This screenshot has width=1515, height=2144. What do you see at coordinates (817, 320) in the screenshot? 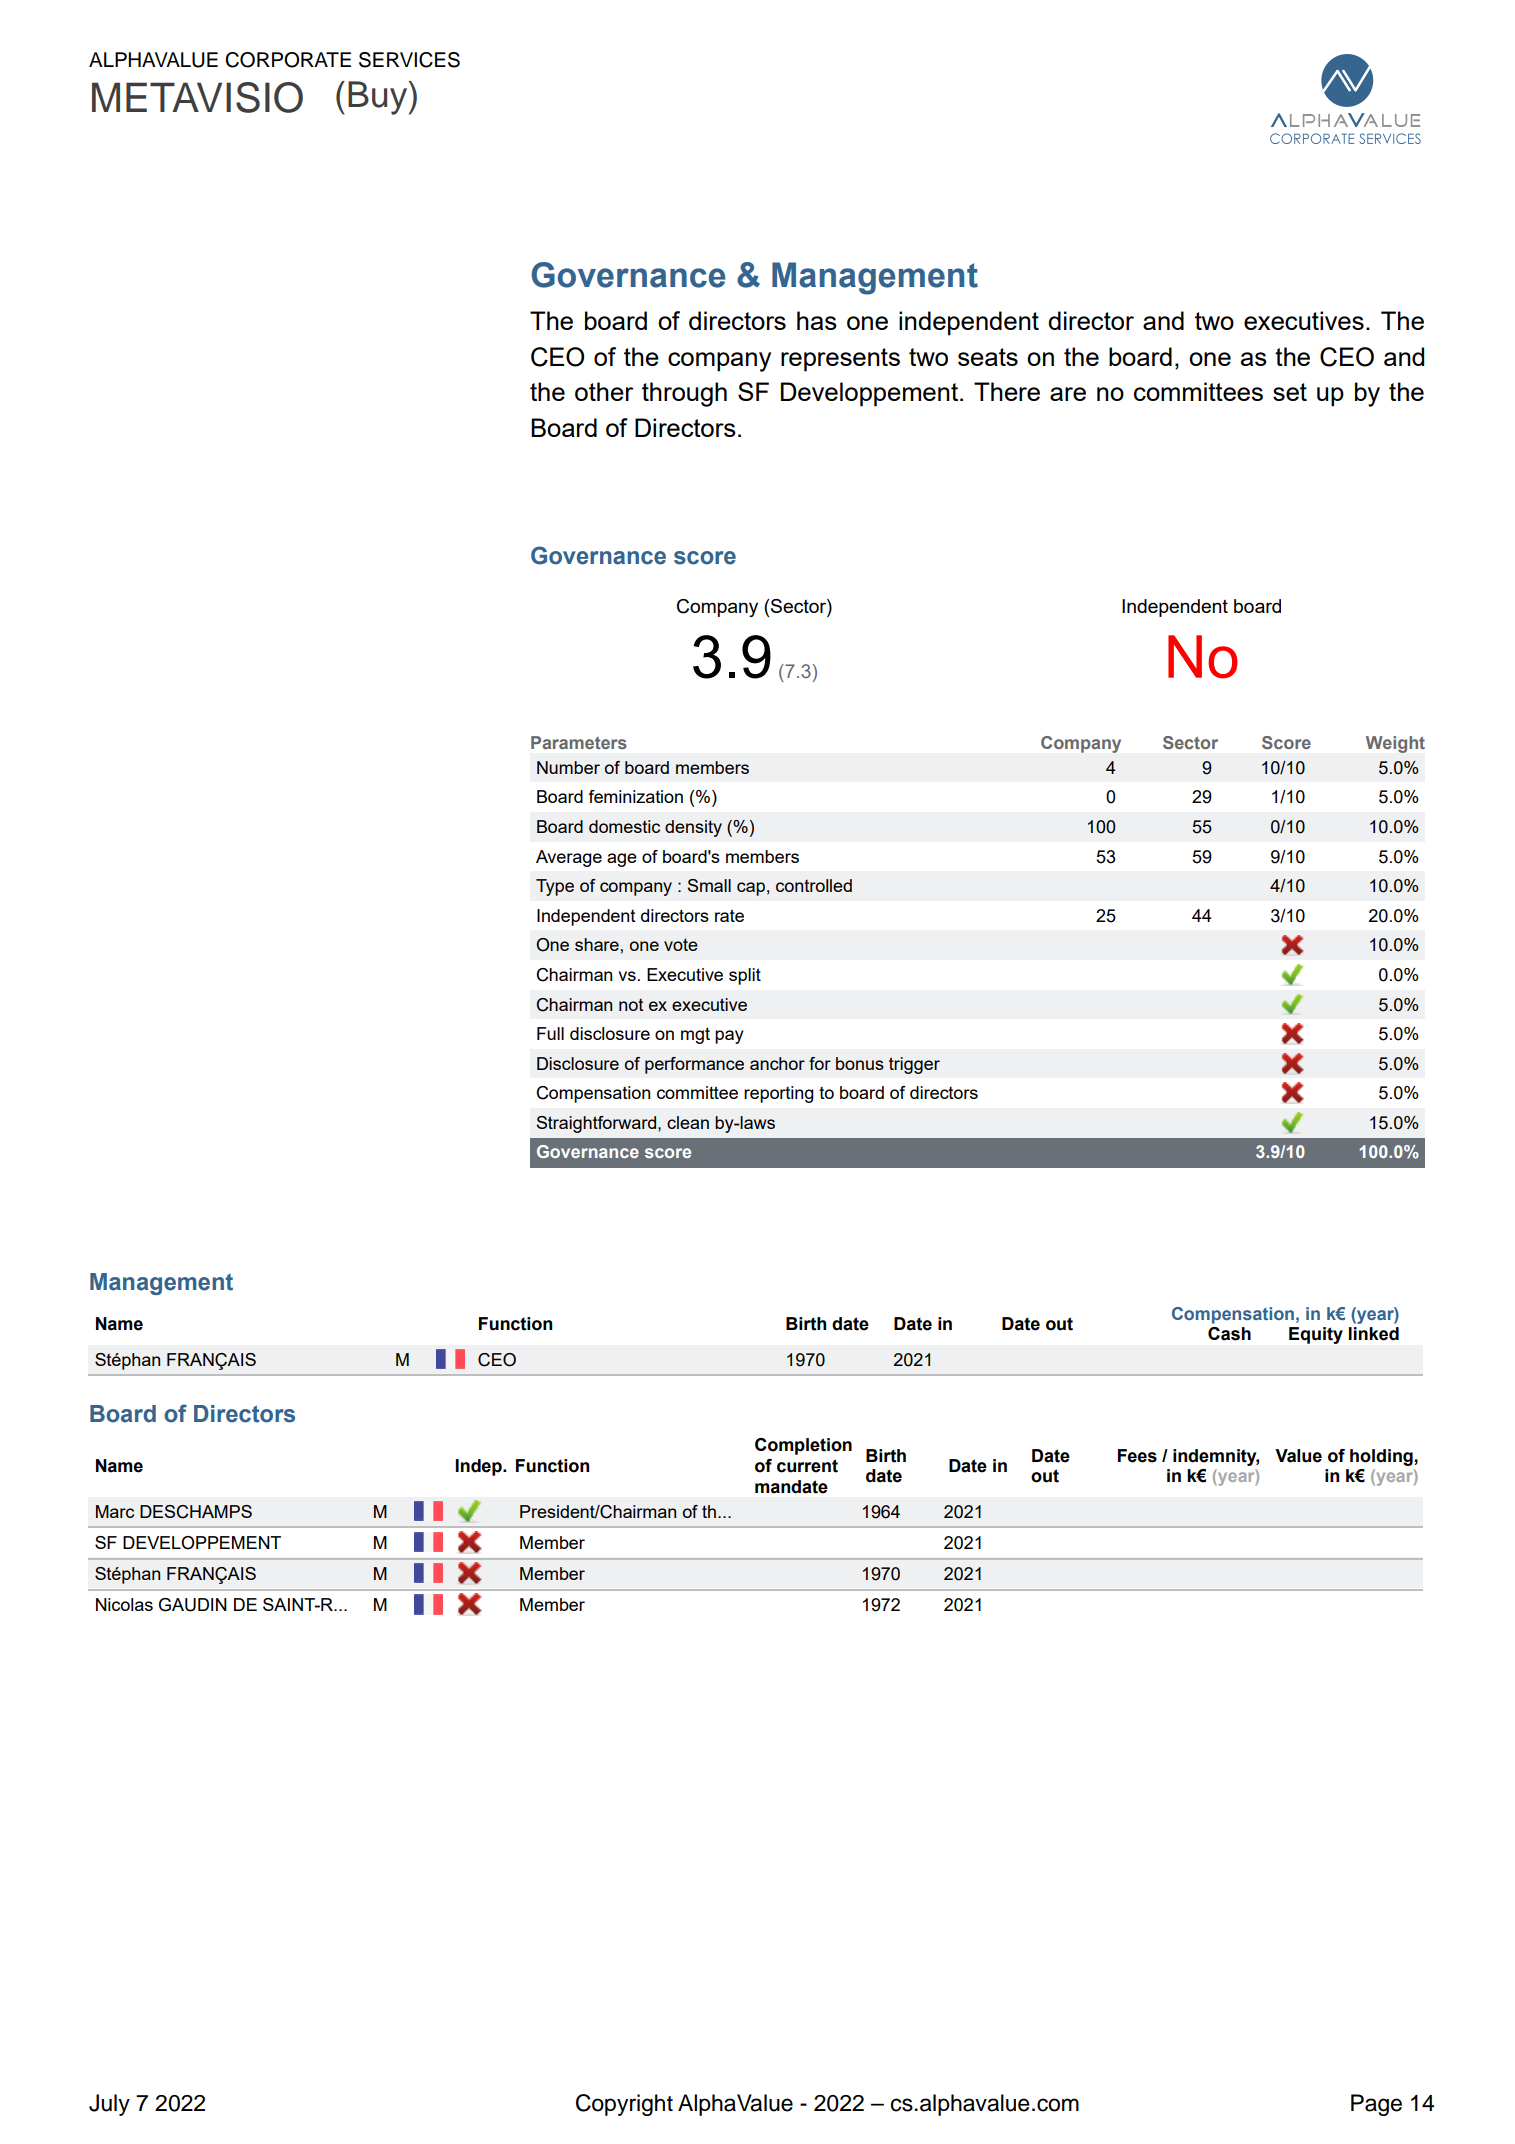
I see `has` at bounding box center [817, 320].
